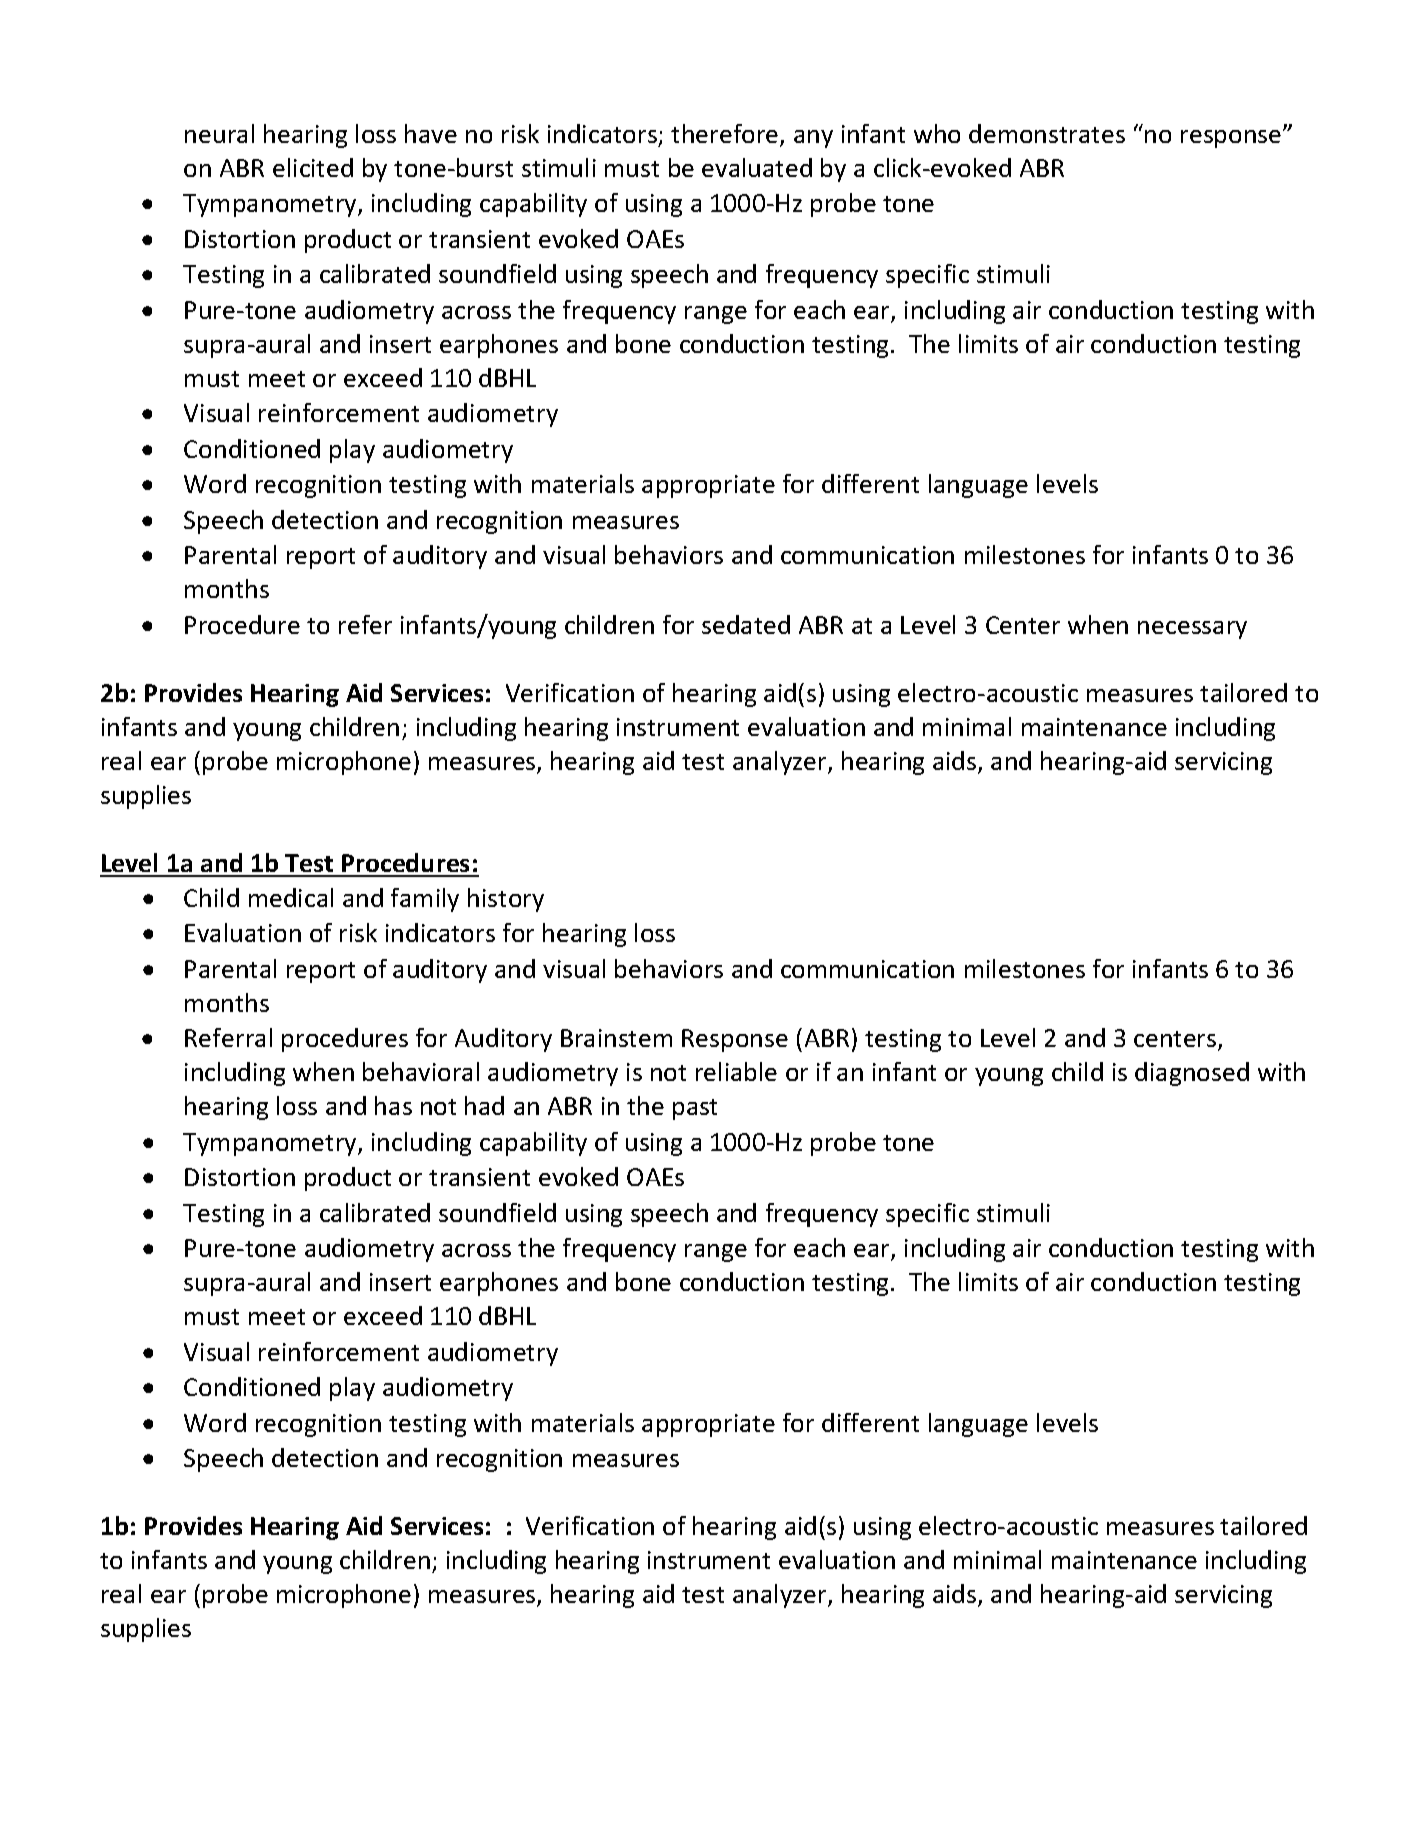 This screenshot has height=1838, width=1420. I want to click on history, so click(506, 900).
